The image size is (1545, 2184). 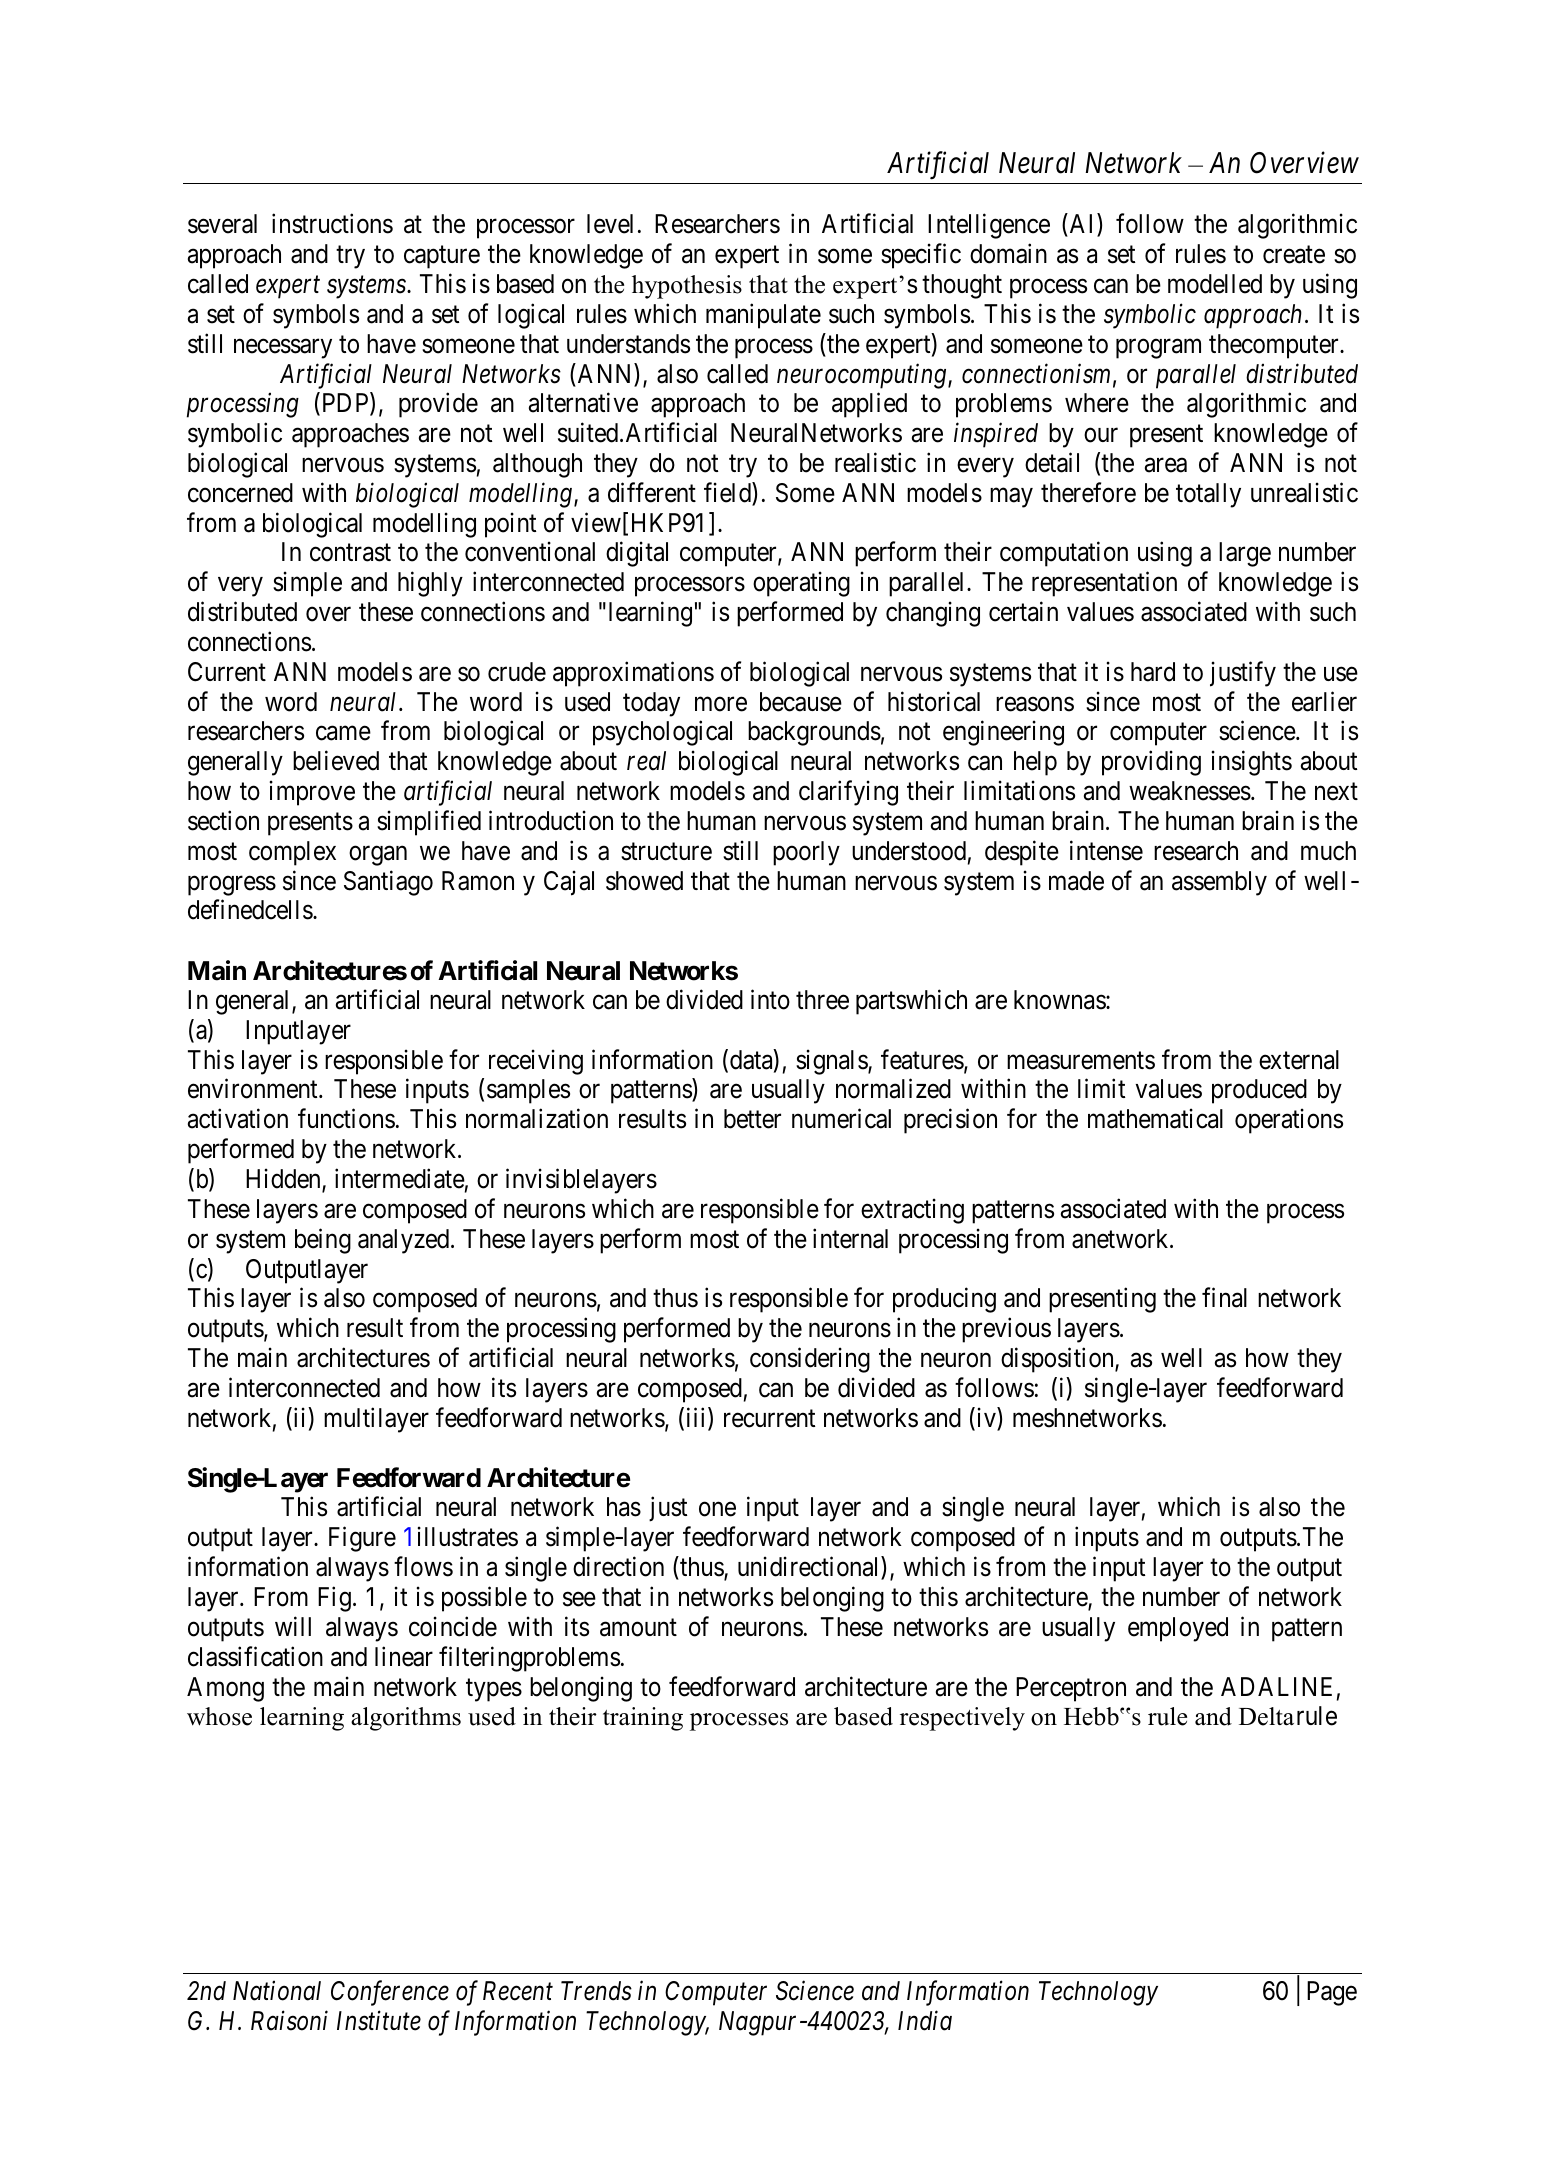 I want to click on manipulate, so click(x=763, y=316).
